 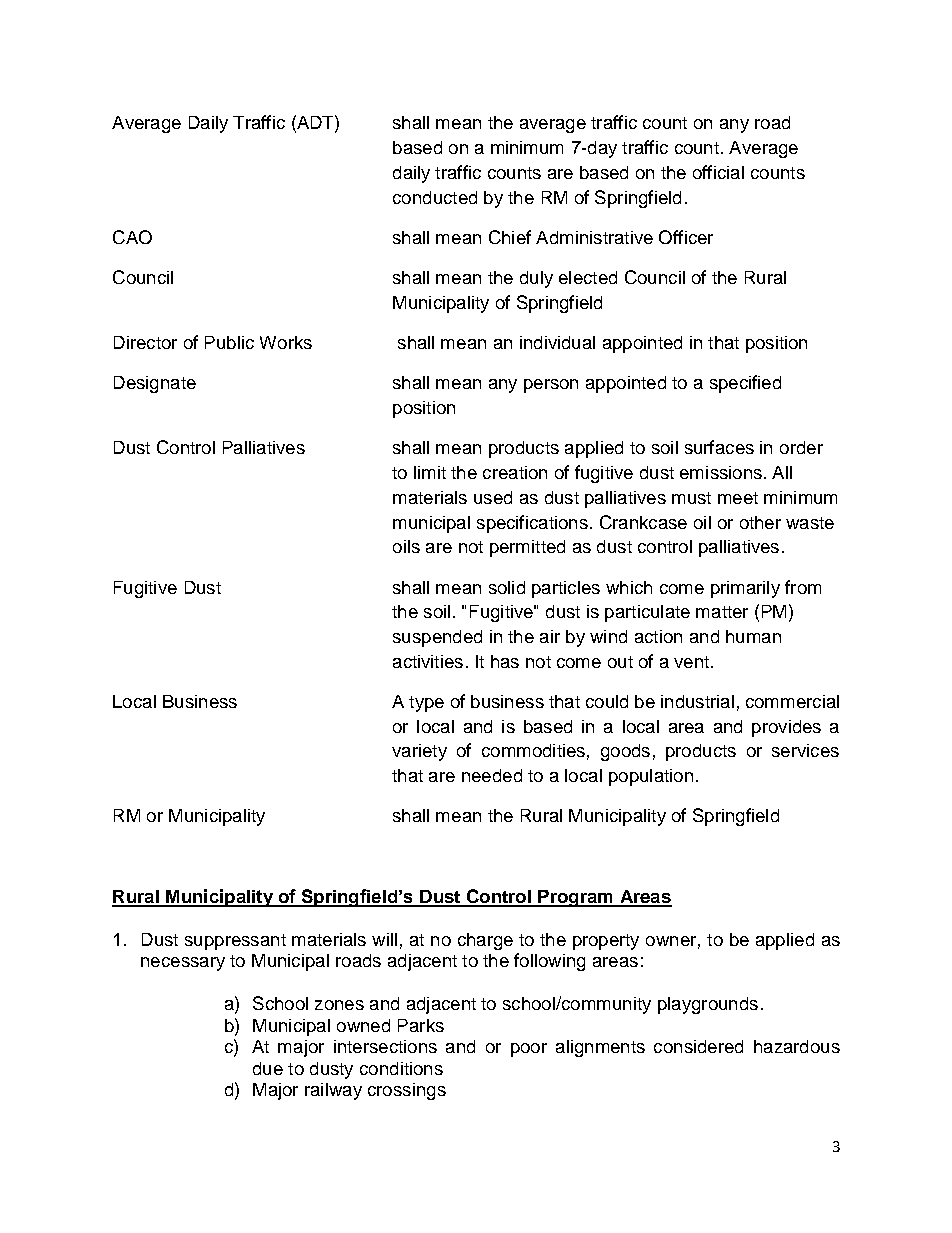 I want to click on due, so click(x=268, y=1068).
